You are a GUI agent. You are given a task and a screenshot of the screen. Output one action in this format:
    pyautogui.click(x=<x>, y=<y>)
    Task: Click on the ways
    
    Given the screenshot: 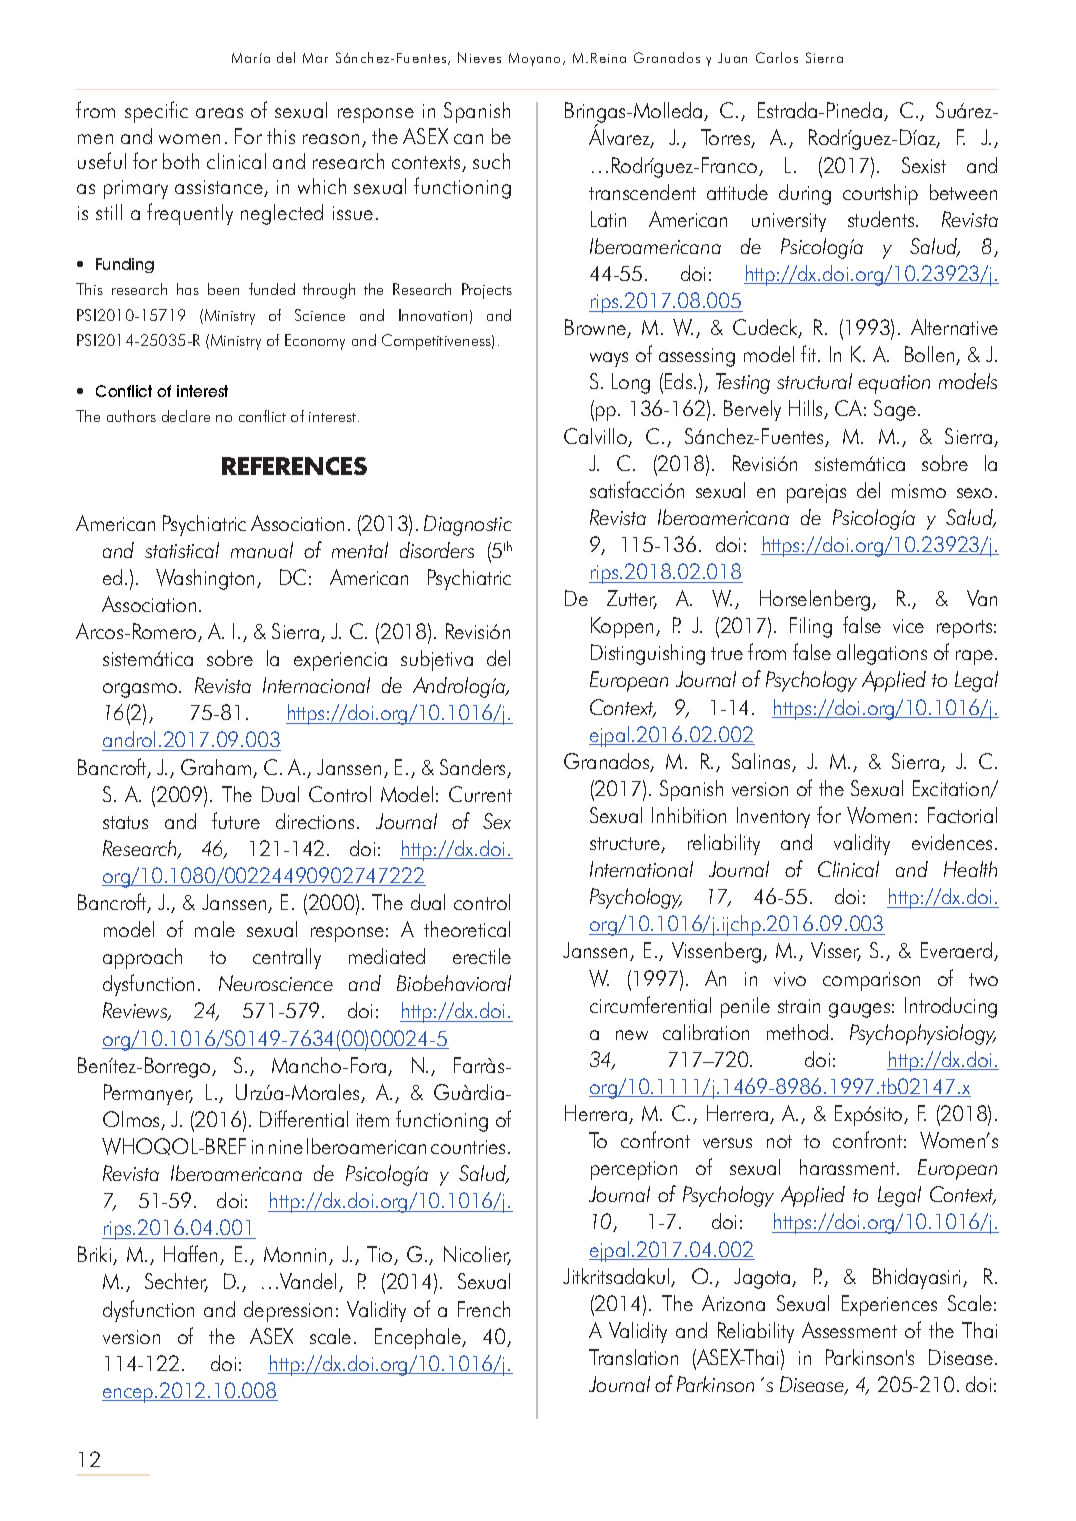 What is the action you would take?
    pyautogui.click(x=609, y=359)
